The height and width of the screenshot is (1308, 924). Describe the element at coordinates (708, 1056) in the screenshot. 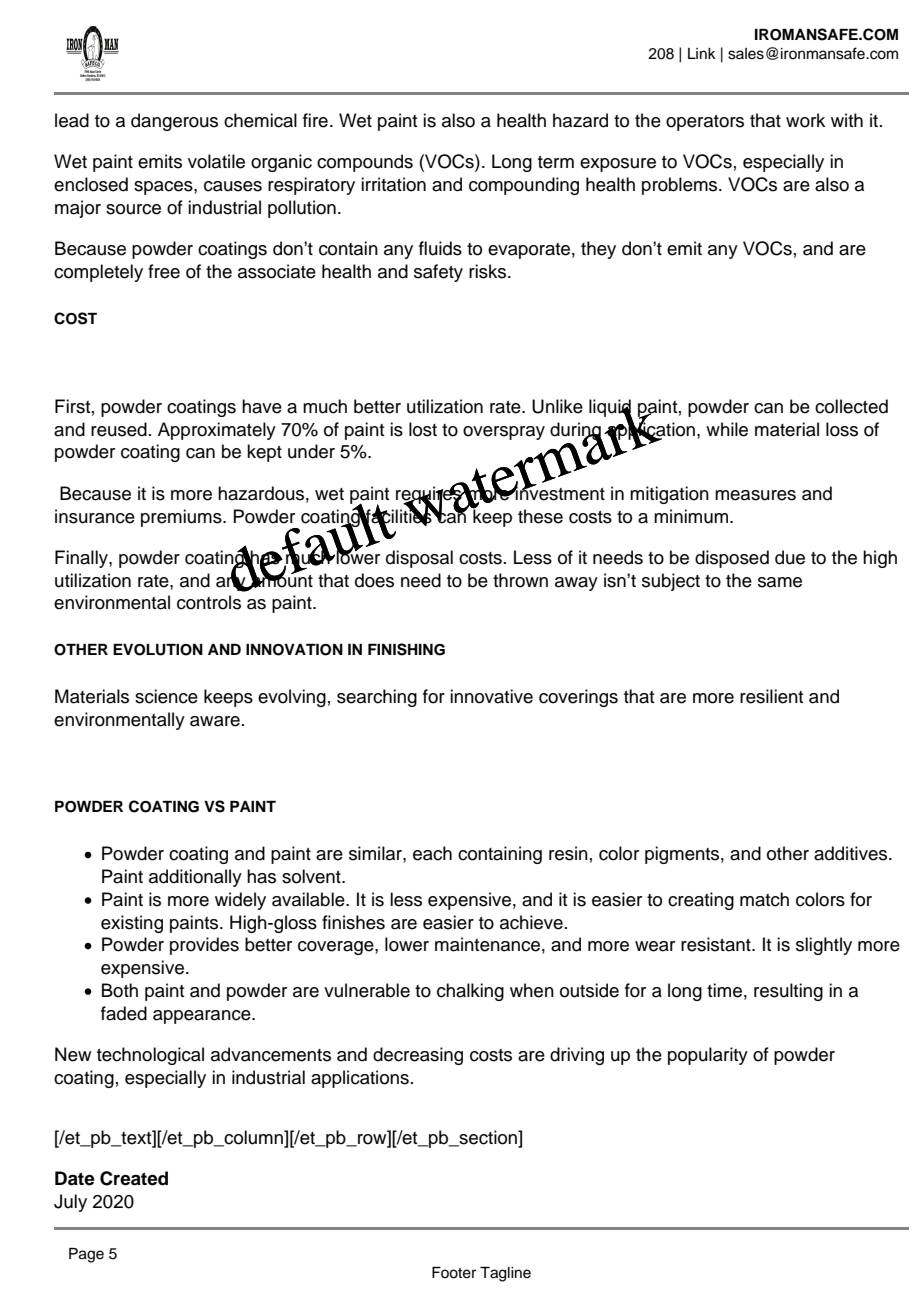

I see `popularity` at that location.
